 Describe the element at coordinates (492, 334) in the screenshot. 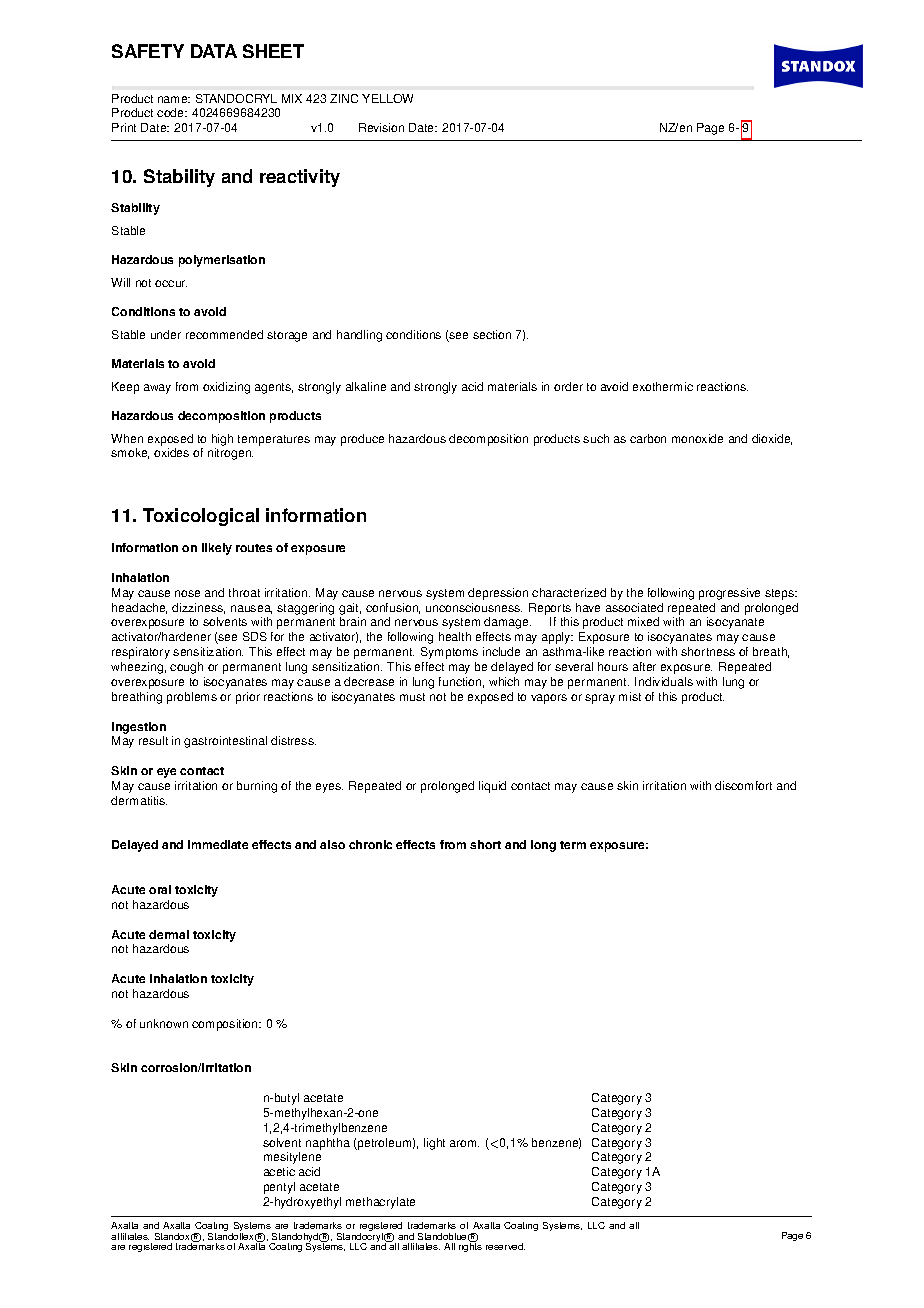

I see `section` at that location.
